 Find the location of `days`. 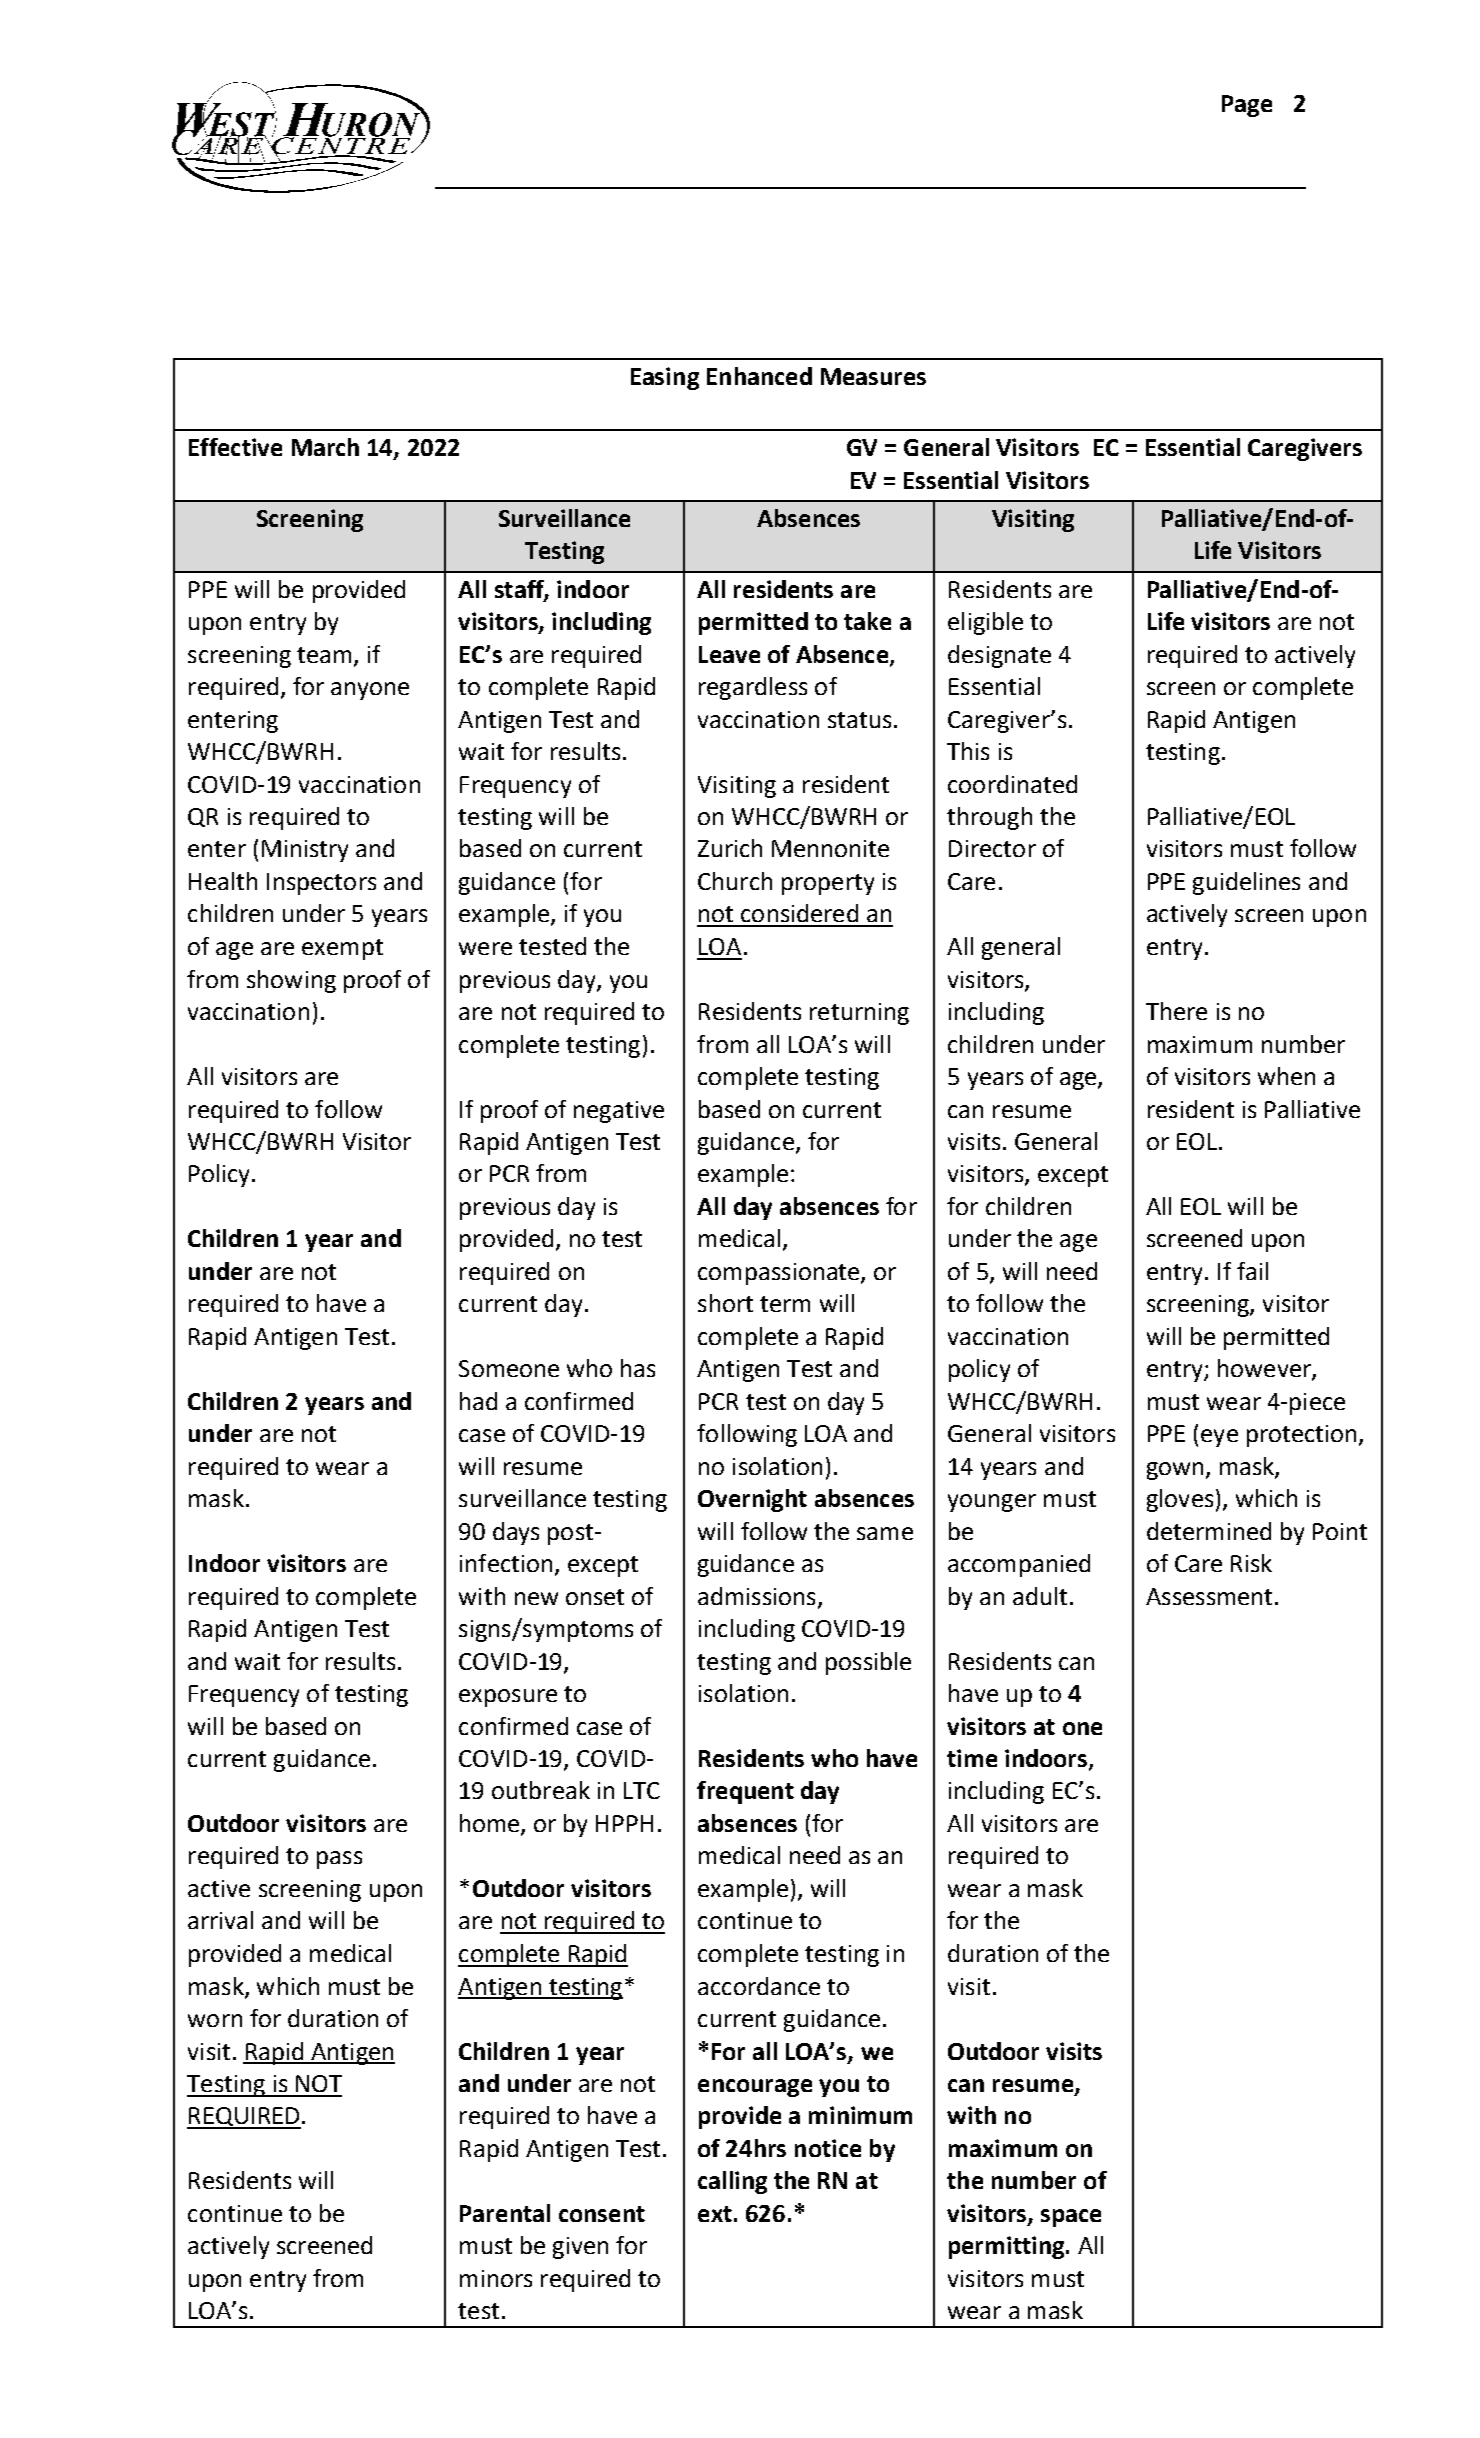

days is located at coordinates (516, 1533).
